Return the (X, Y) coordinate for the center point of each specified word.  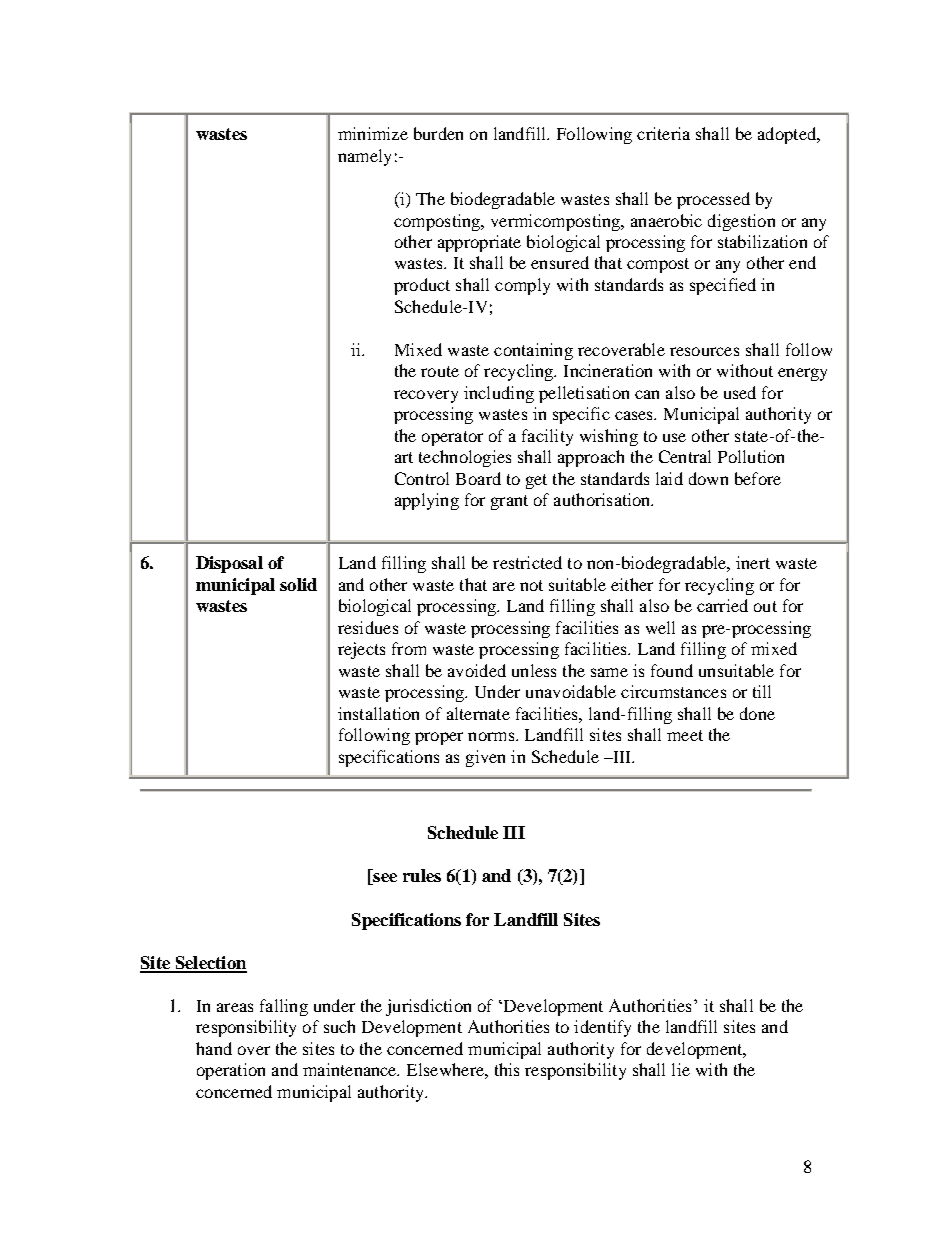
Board (478, 478)
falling (284, 1007)
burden (438, 133)
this (507, 1069)
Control (422, 478)
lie (681, 1069)
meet (685, 735)
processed (713, 200)
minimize (373, 133)
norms (492, 736)
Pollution (751, 456)
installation (378, 713)
